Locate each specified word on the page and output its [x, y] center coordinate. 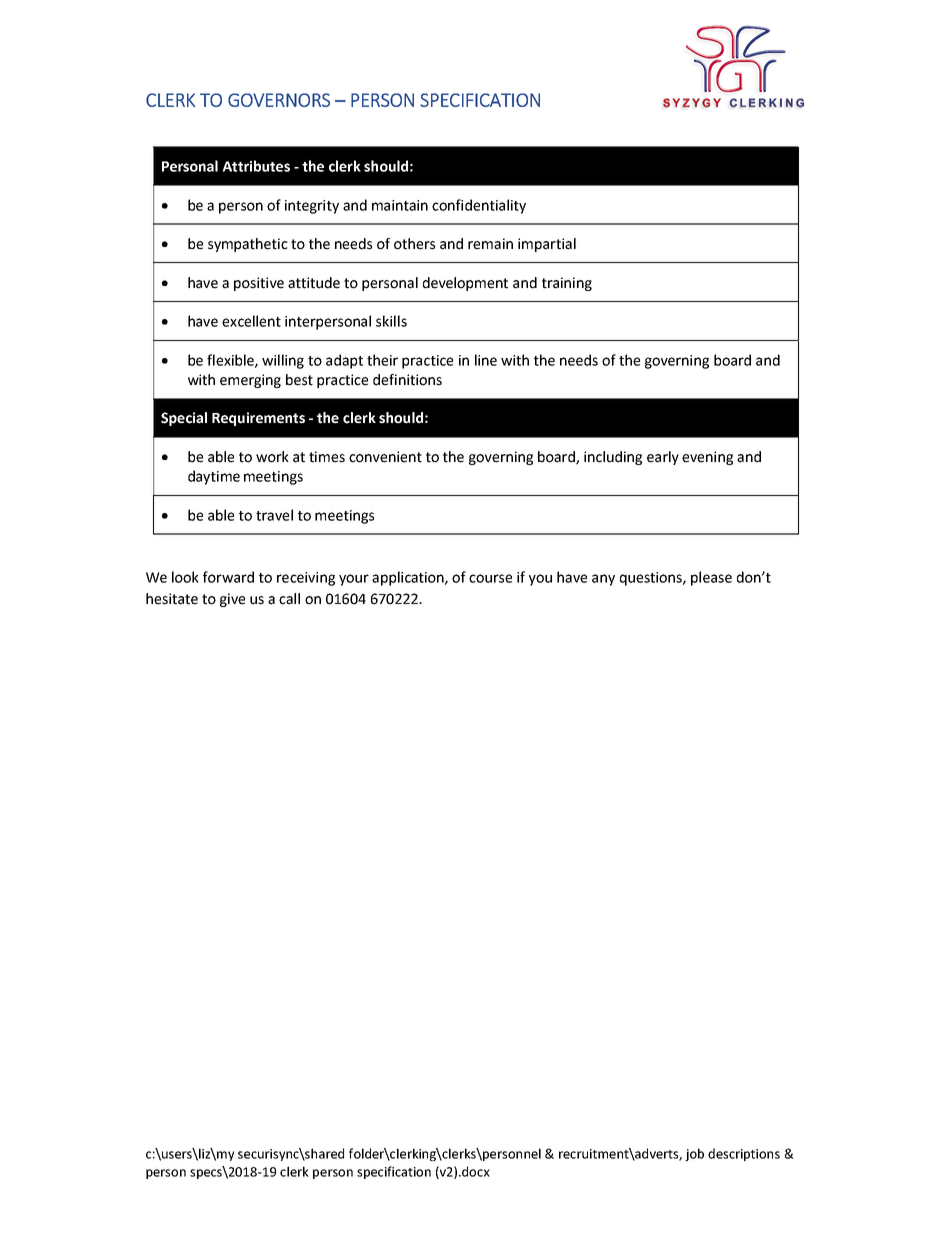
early [663, 458]
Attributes [256, 166]
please [711, 578]
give [232, 600]
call [289, 599]
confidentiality [479, 206]
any [603, 580]
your [354, 580]
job [694, 1154]
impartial [547, 245]
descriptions [744, 1154]
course [490, 578]
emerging [250, 381]
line [486, 360]
